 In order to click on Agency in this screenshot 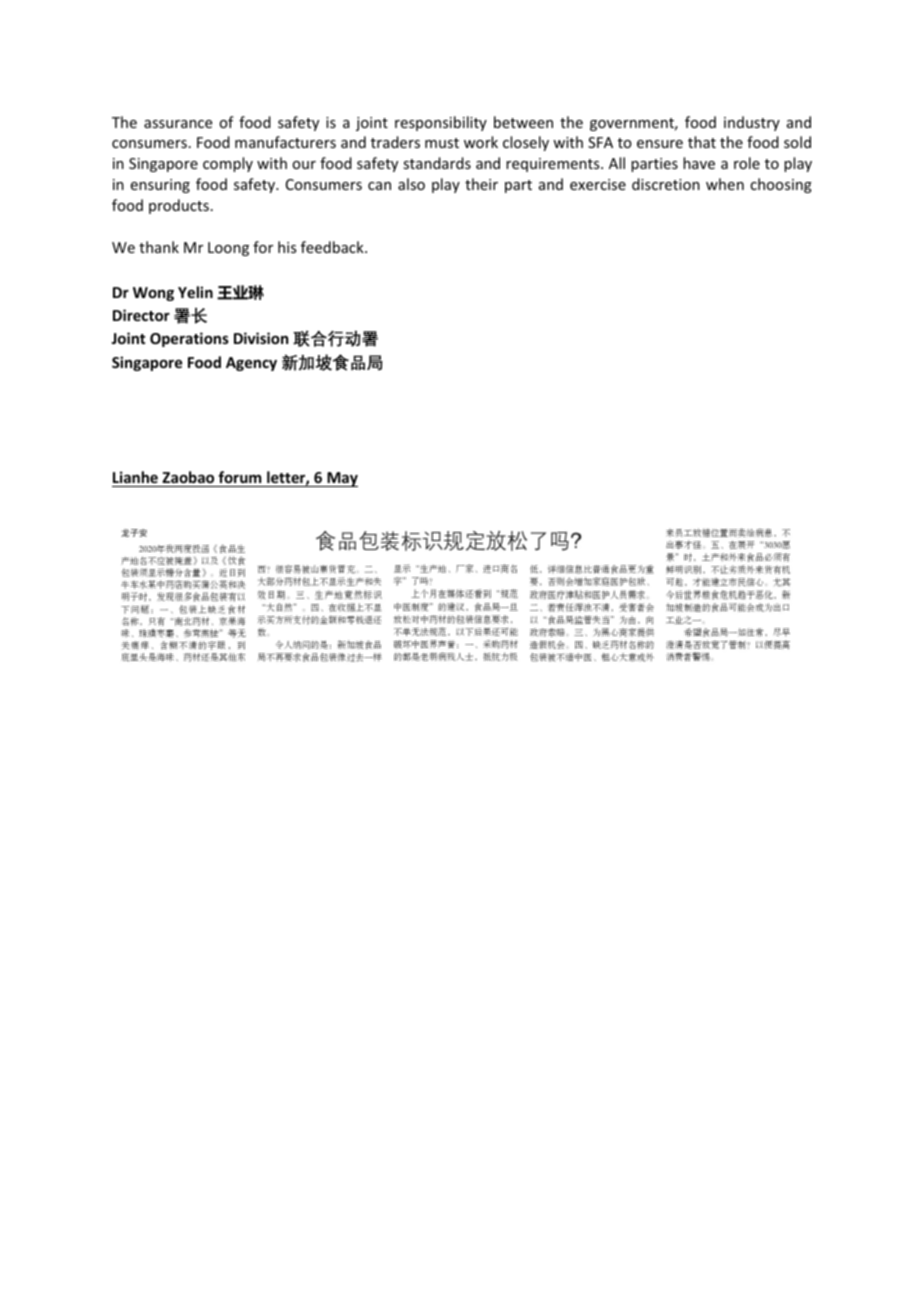, I will do `click(251, 364)`.
